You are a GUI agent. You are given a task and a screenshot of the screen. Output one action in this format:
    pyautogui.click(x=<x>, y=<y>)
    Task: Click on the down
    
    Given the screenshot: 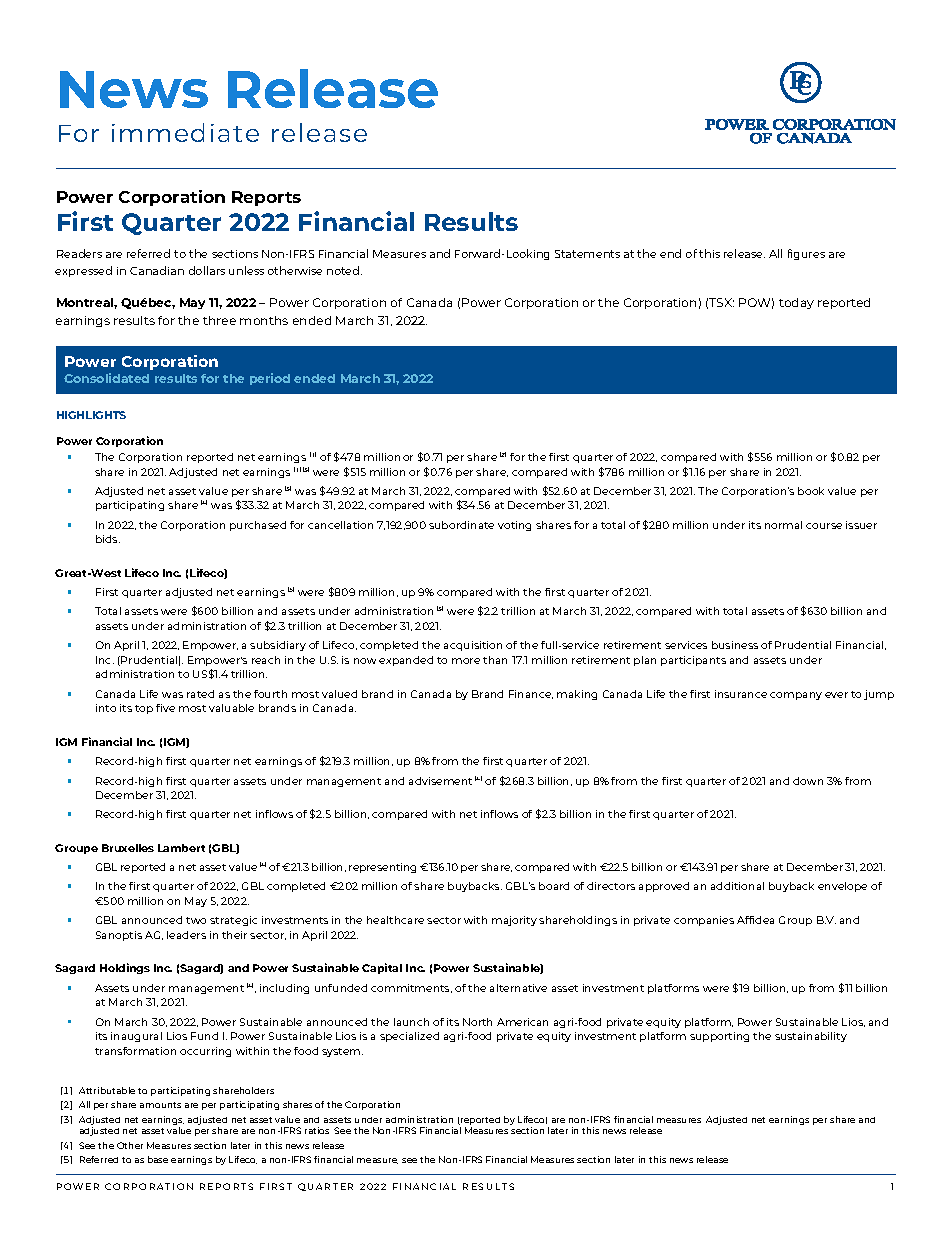 What is the action you would take?
    pyautogui.click(x=808, y=781)
